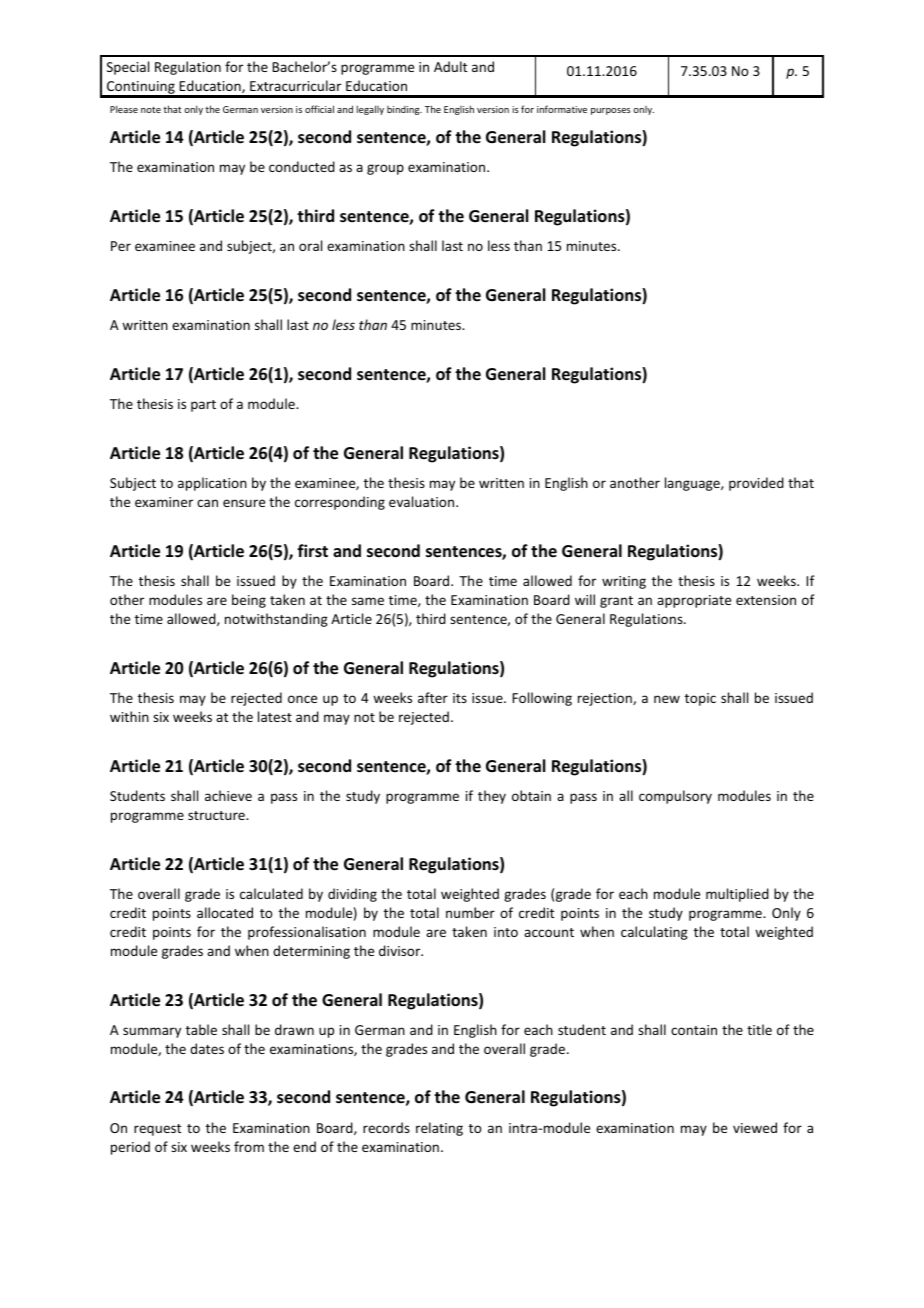  I want to click on request, so click(157, 1130).
